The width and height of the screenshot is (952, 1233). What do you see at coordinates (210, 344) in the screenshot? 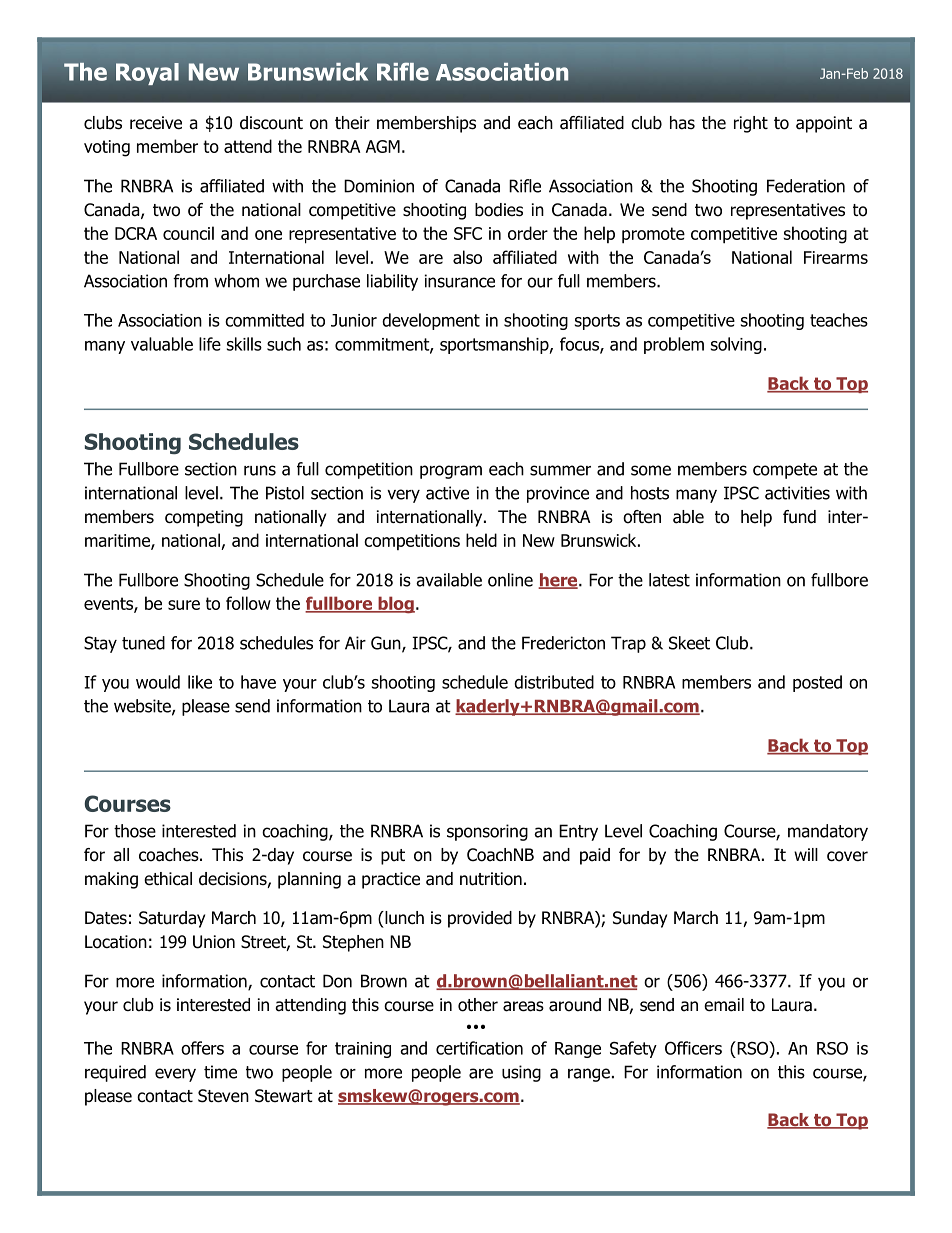
I see `life` at bounding box center [210, 344].
